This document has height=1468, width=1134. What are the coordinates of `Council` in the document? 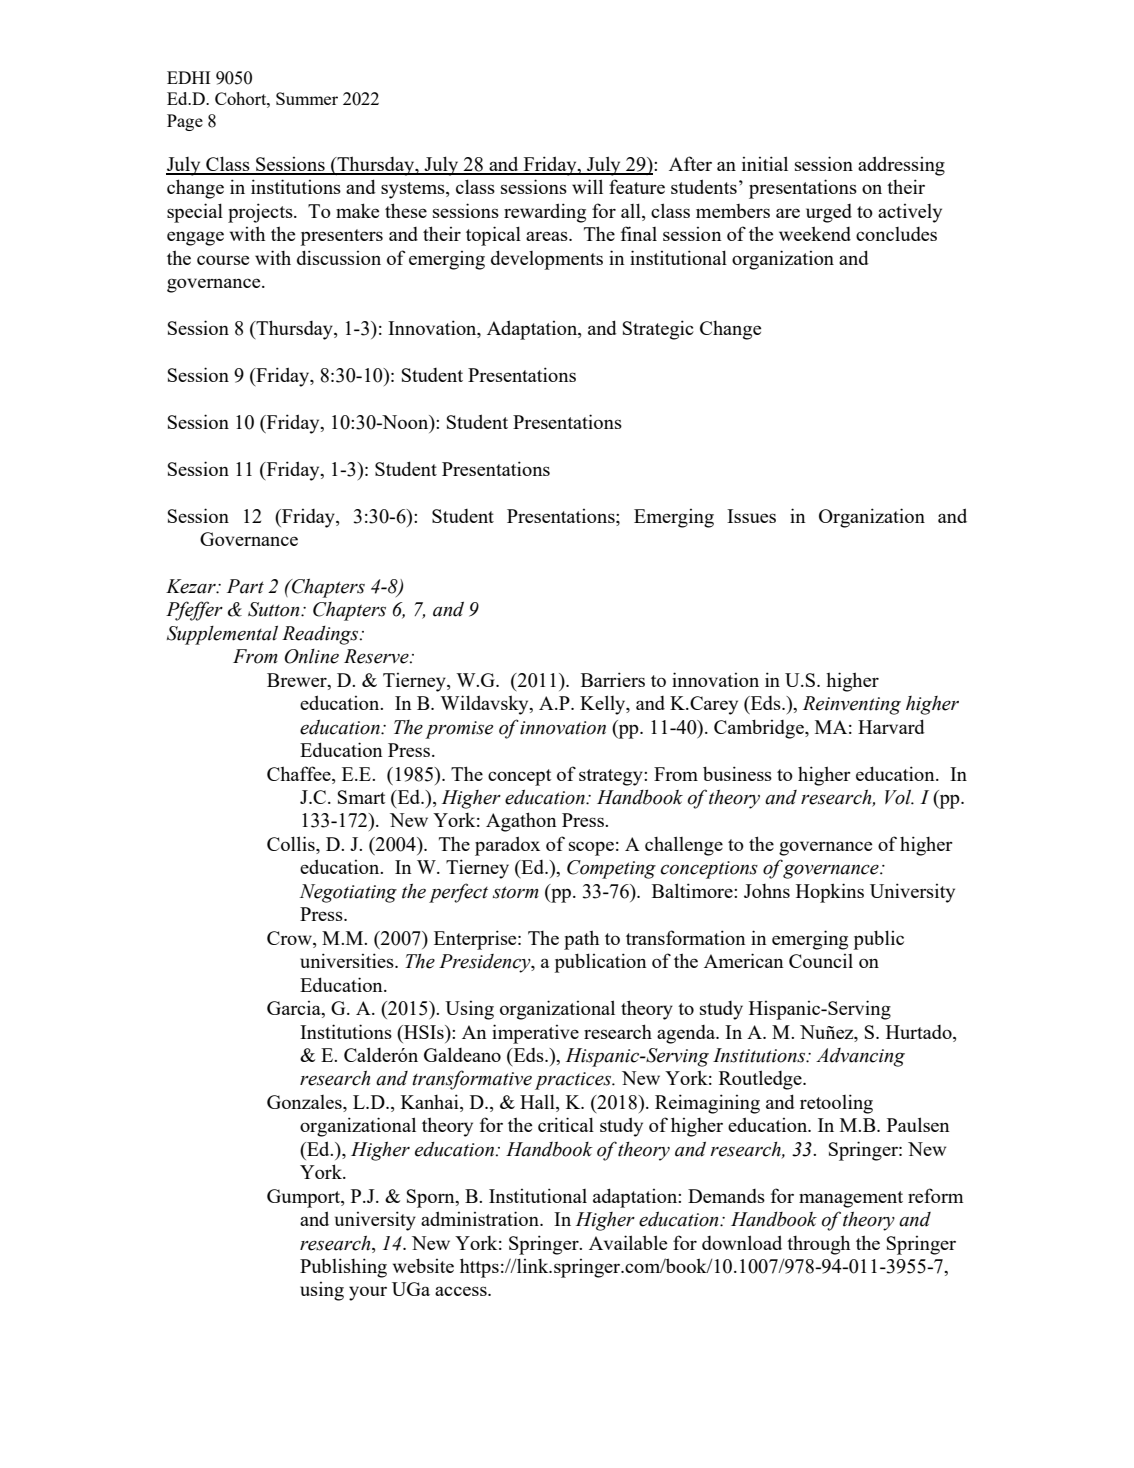 It's located at (821, 961).
